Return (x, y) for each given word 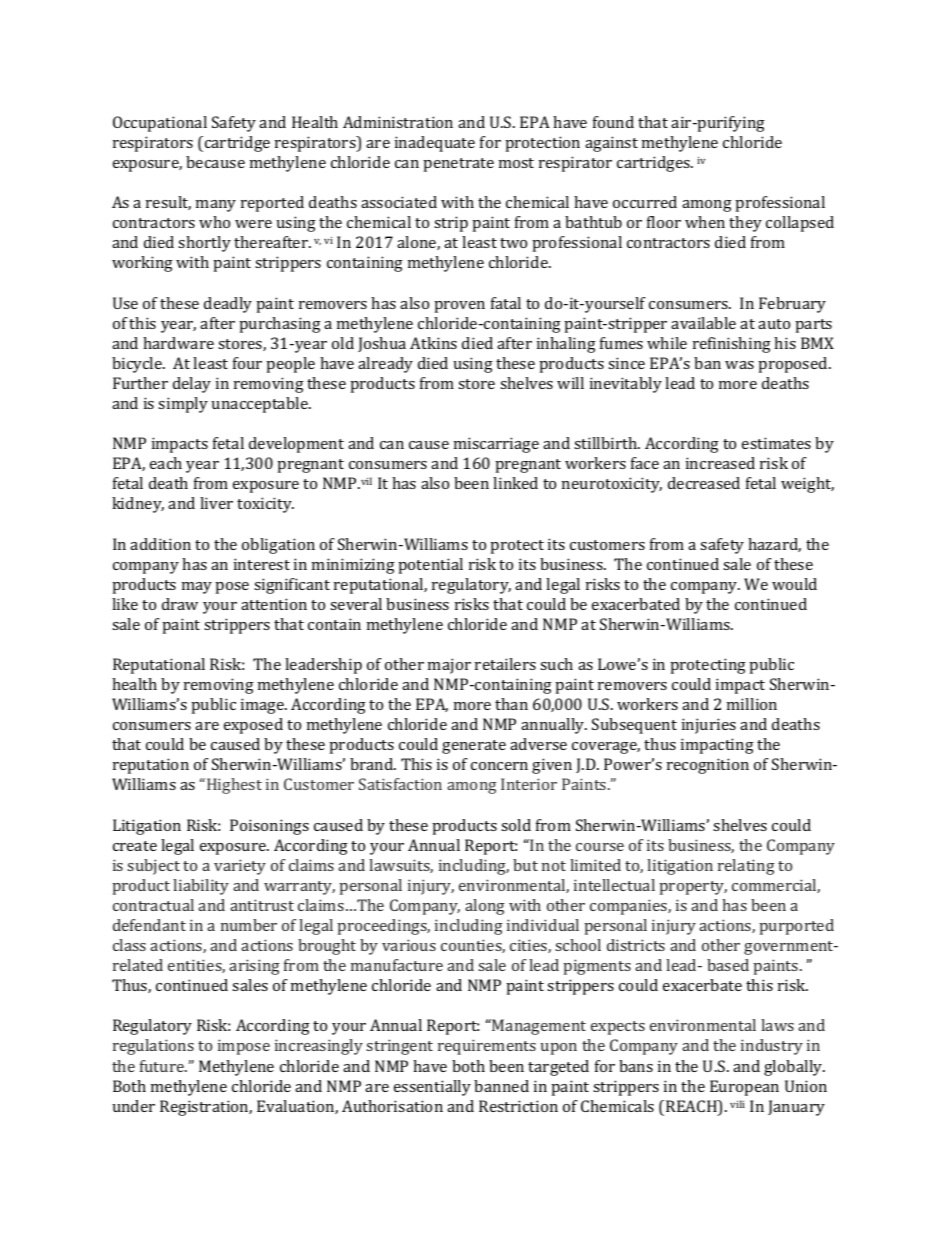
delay (192, 385)
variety (240, 867)
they (745, 224)
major (449, 666)
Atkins (433, 343)
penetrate (458, 165)
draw (180, 604)
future (163, 1066)
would (794, 584)
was (739, 365)
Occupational (160, 124)
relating (746, 867)
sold (516, 825)
